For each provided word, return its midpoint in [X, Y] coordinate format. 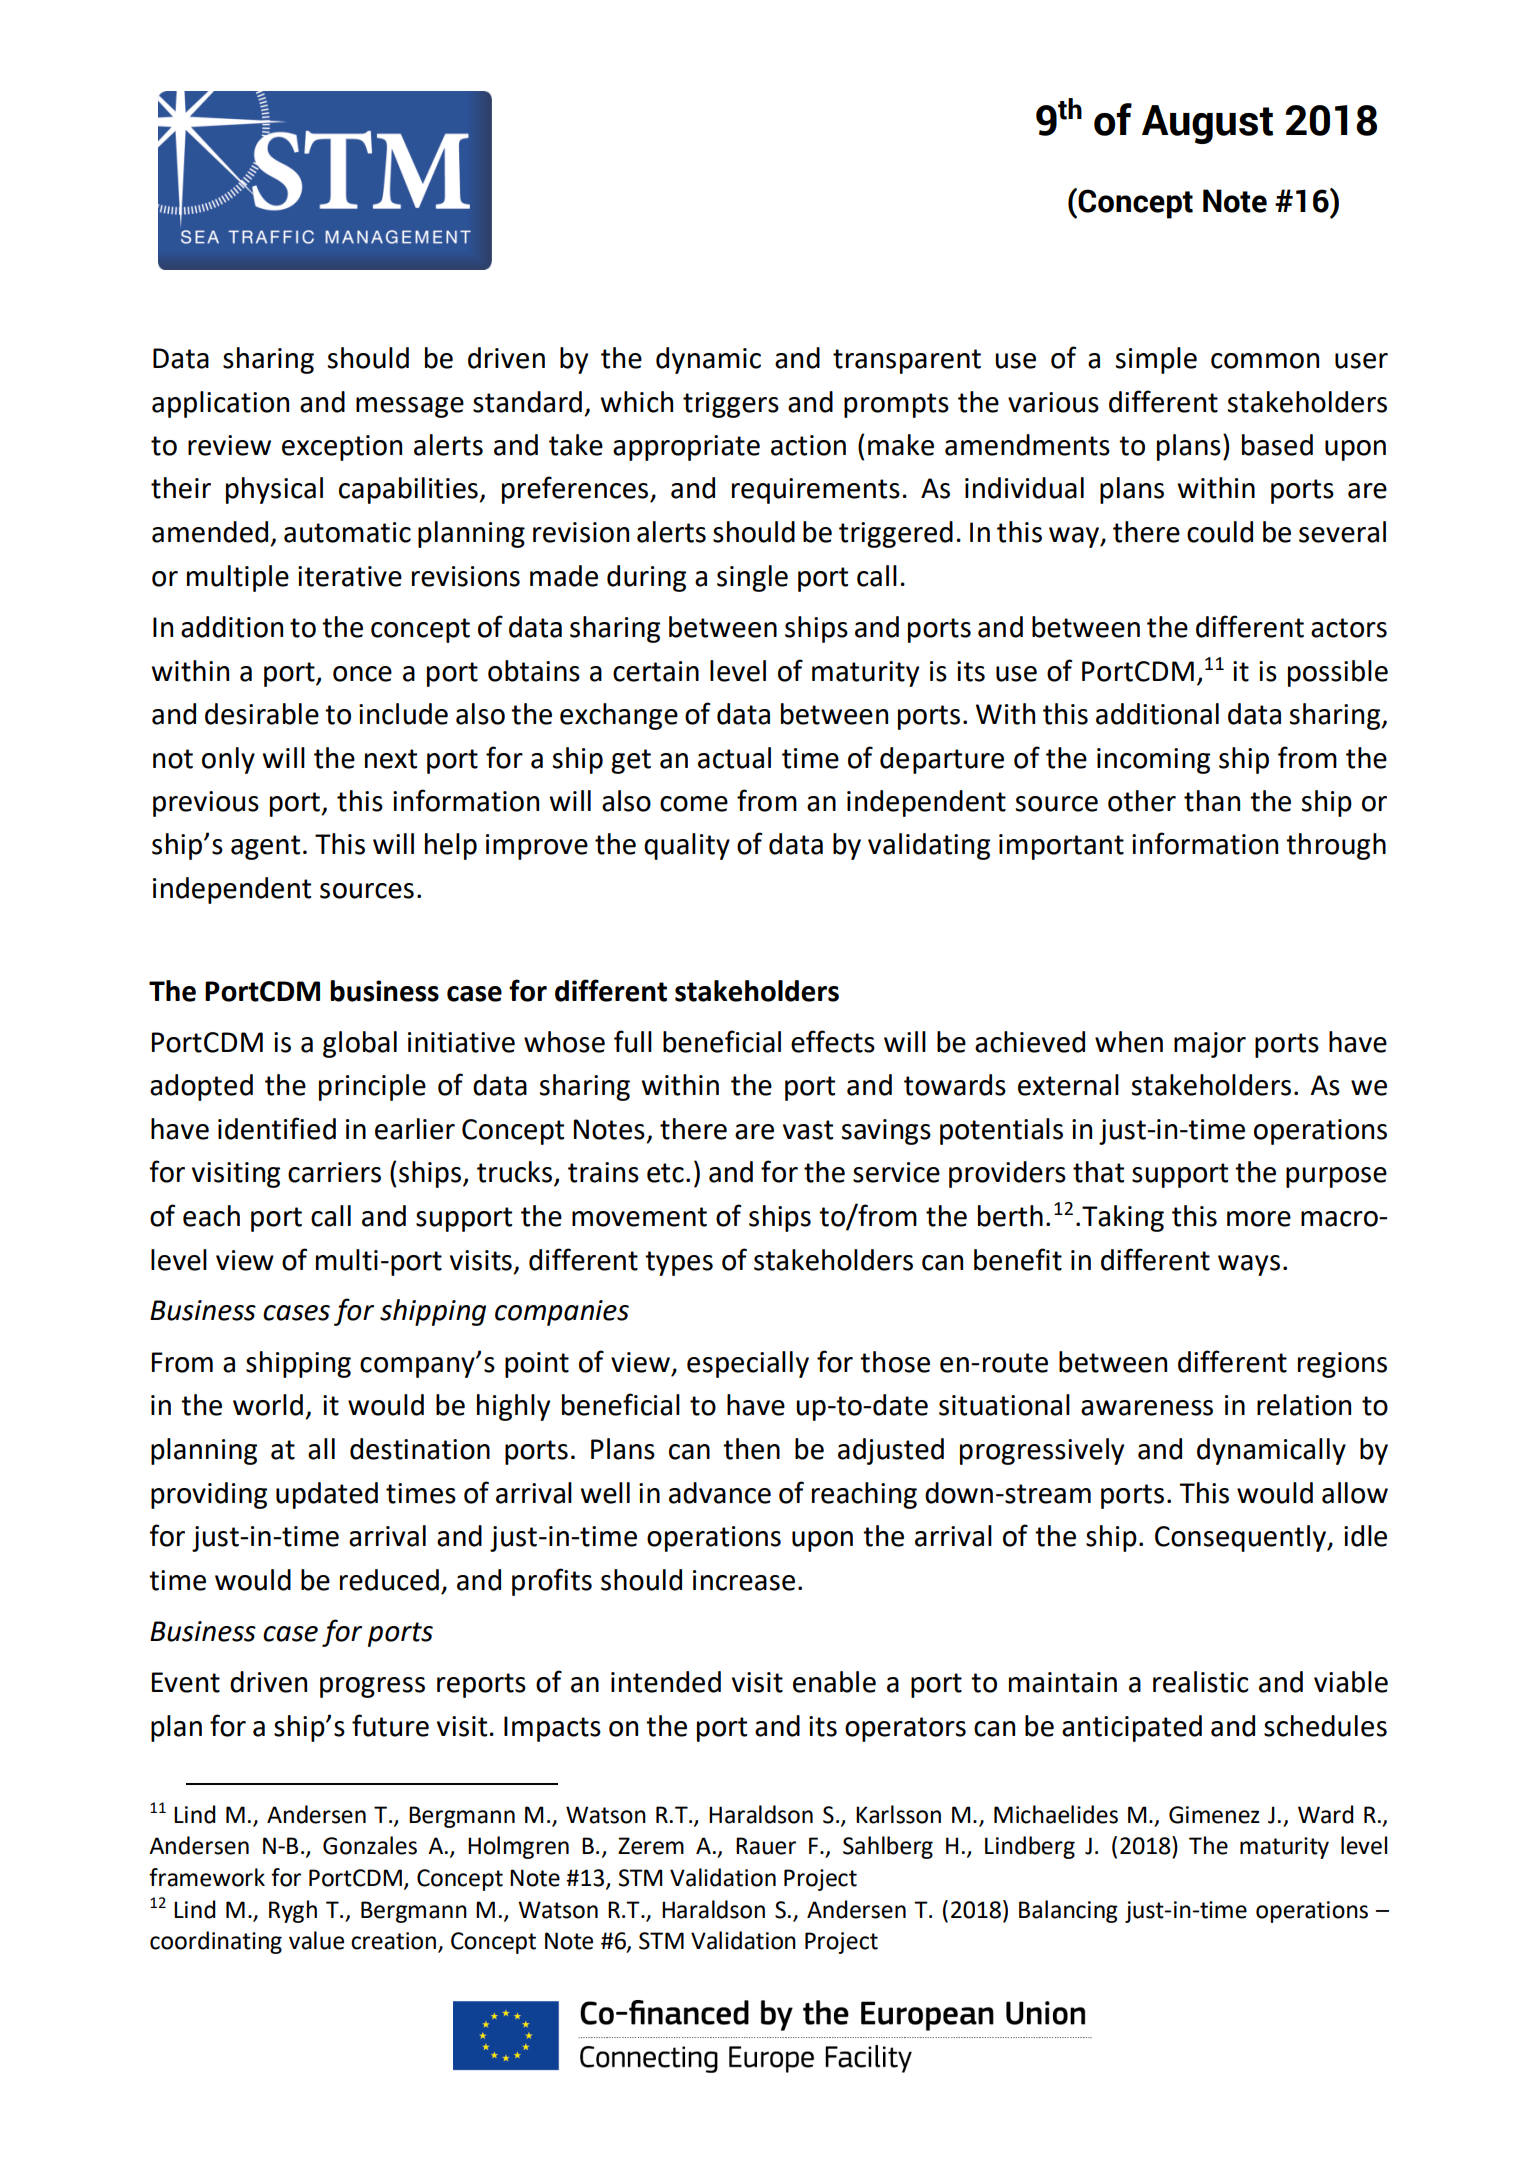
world [268, 1405]
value [316, 1940]
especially [748, 1364]
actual [734, 758]
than [1212, 801]
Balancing [1068, 1911]
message [410, 407]
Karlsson [898, 1814]
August [1207, 124]
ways [1249, 1265]
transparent [907, 361]
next [391, 759]
